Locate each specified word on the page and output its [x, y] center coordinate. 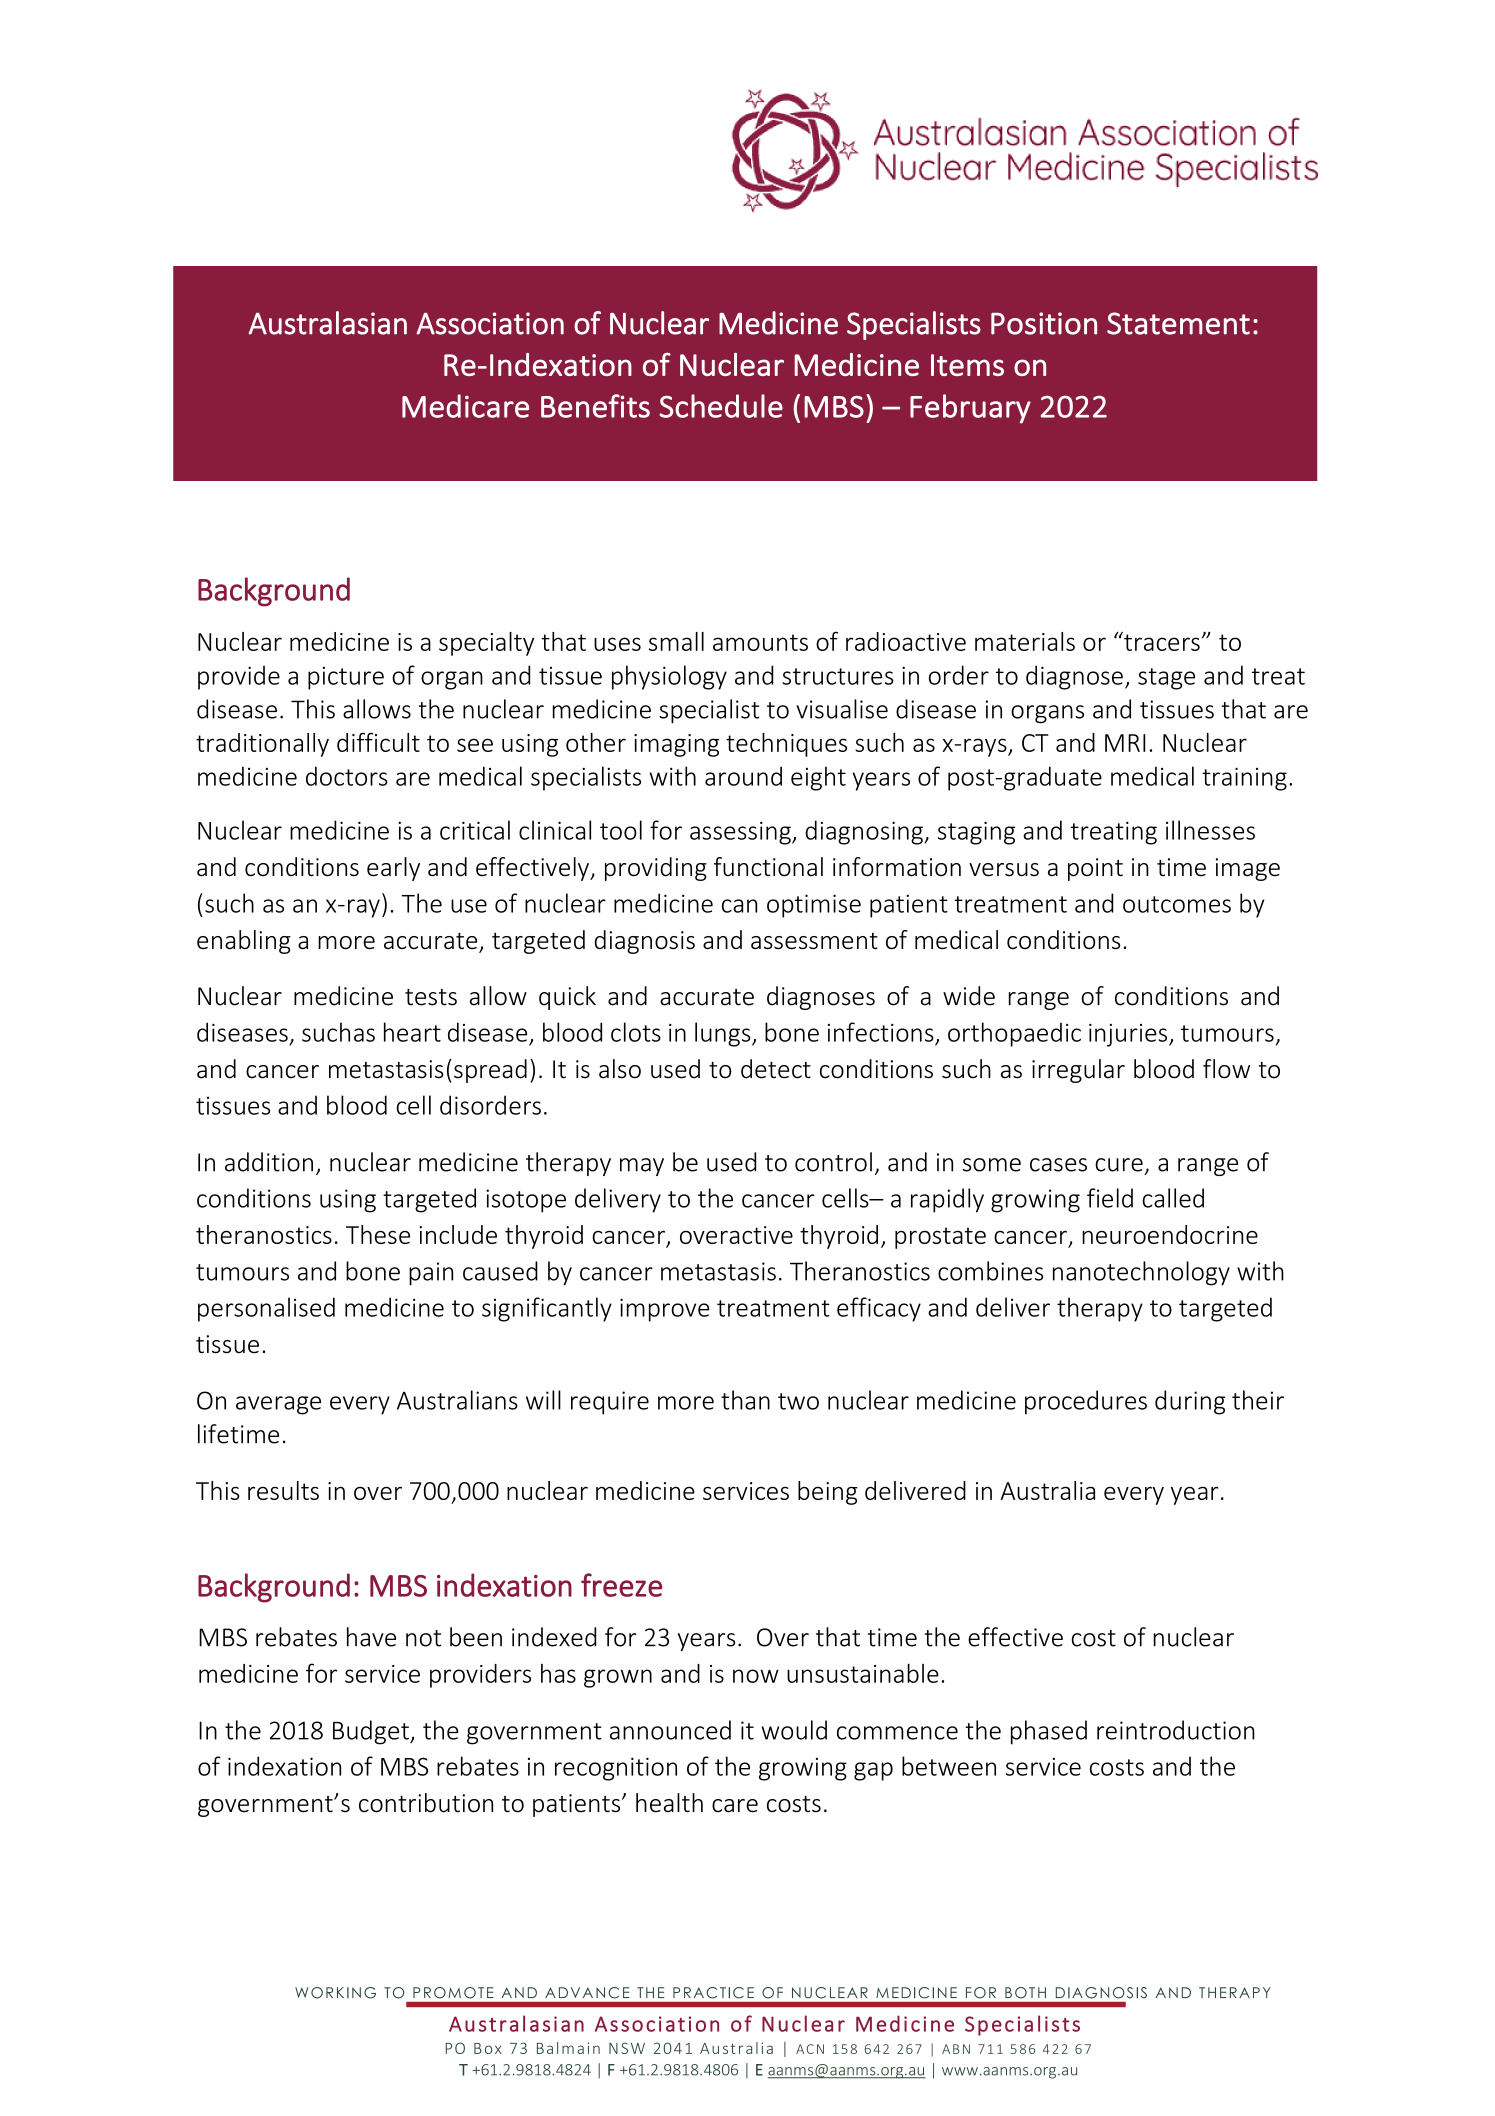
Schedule [721, 406]
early [393, 869]
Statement [1178, 323]
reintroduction [1176, 1730]
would [794, 1730]
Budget [372, 1732]
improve [665, 1310]
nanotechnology [1141, 1273]
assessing [741, 833]
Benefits [595, 406]
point [1095, 869]
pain [431, 1274]
